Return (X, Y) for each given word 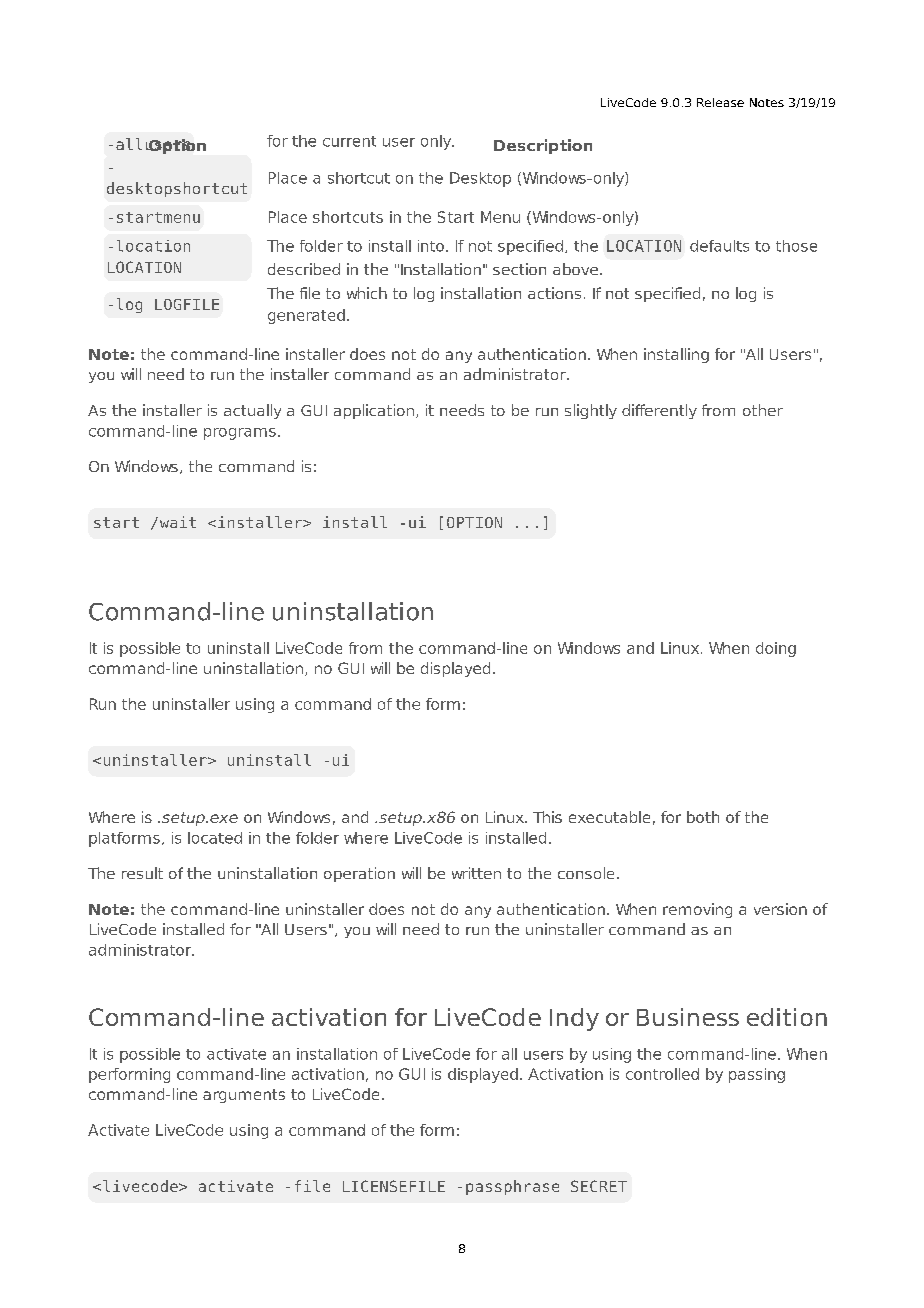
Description (543, 146)
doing (776, 649)
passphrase (512, 1187)
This (547, 817)
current (349, 141)
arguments (244, 1096)
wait (176, 522)
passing (757, 1075)
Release (720, 102)
